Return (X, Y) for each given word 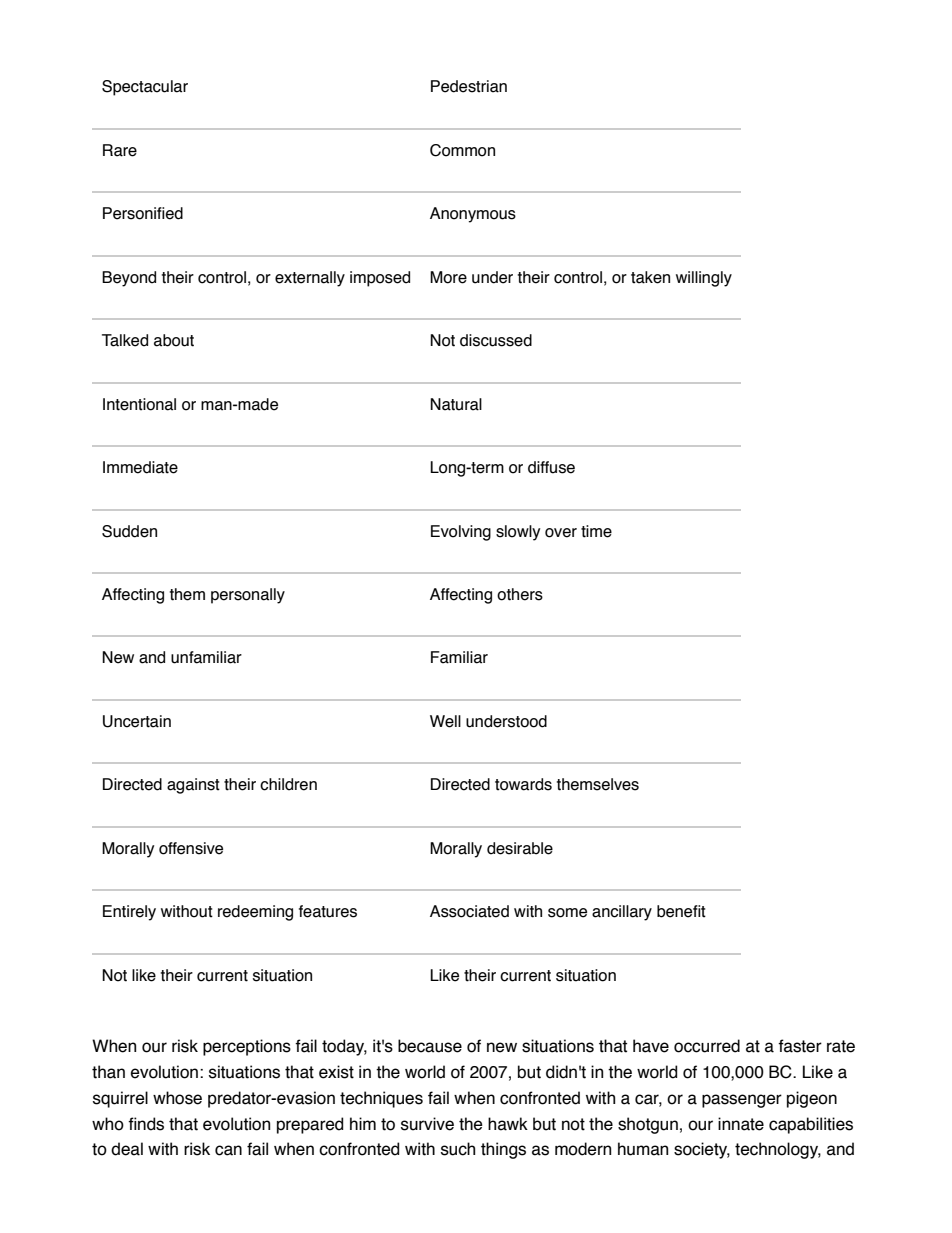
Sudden (129, 531)
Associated (469, 911)
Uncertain (137, 721)
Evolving (461, 533)
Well (445, 721)
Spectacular (145, 88)
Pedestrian (469, 86)
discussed (496, 340)
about (174, 340)
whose (177, 1098)
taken (650, 277)
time (596, 531)
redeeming (255, 913)
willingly (704, 279)
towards (523, 784)
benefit (681, 911)
